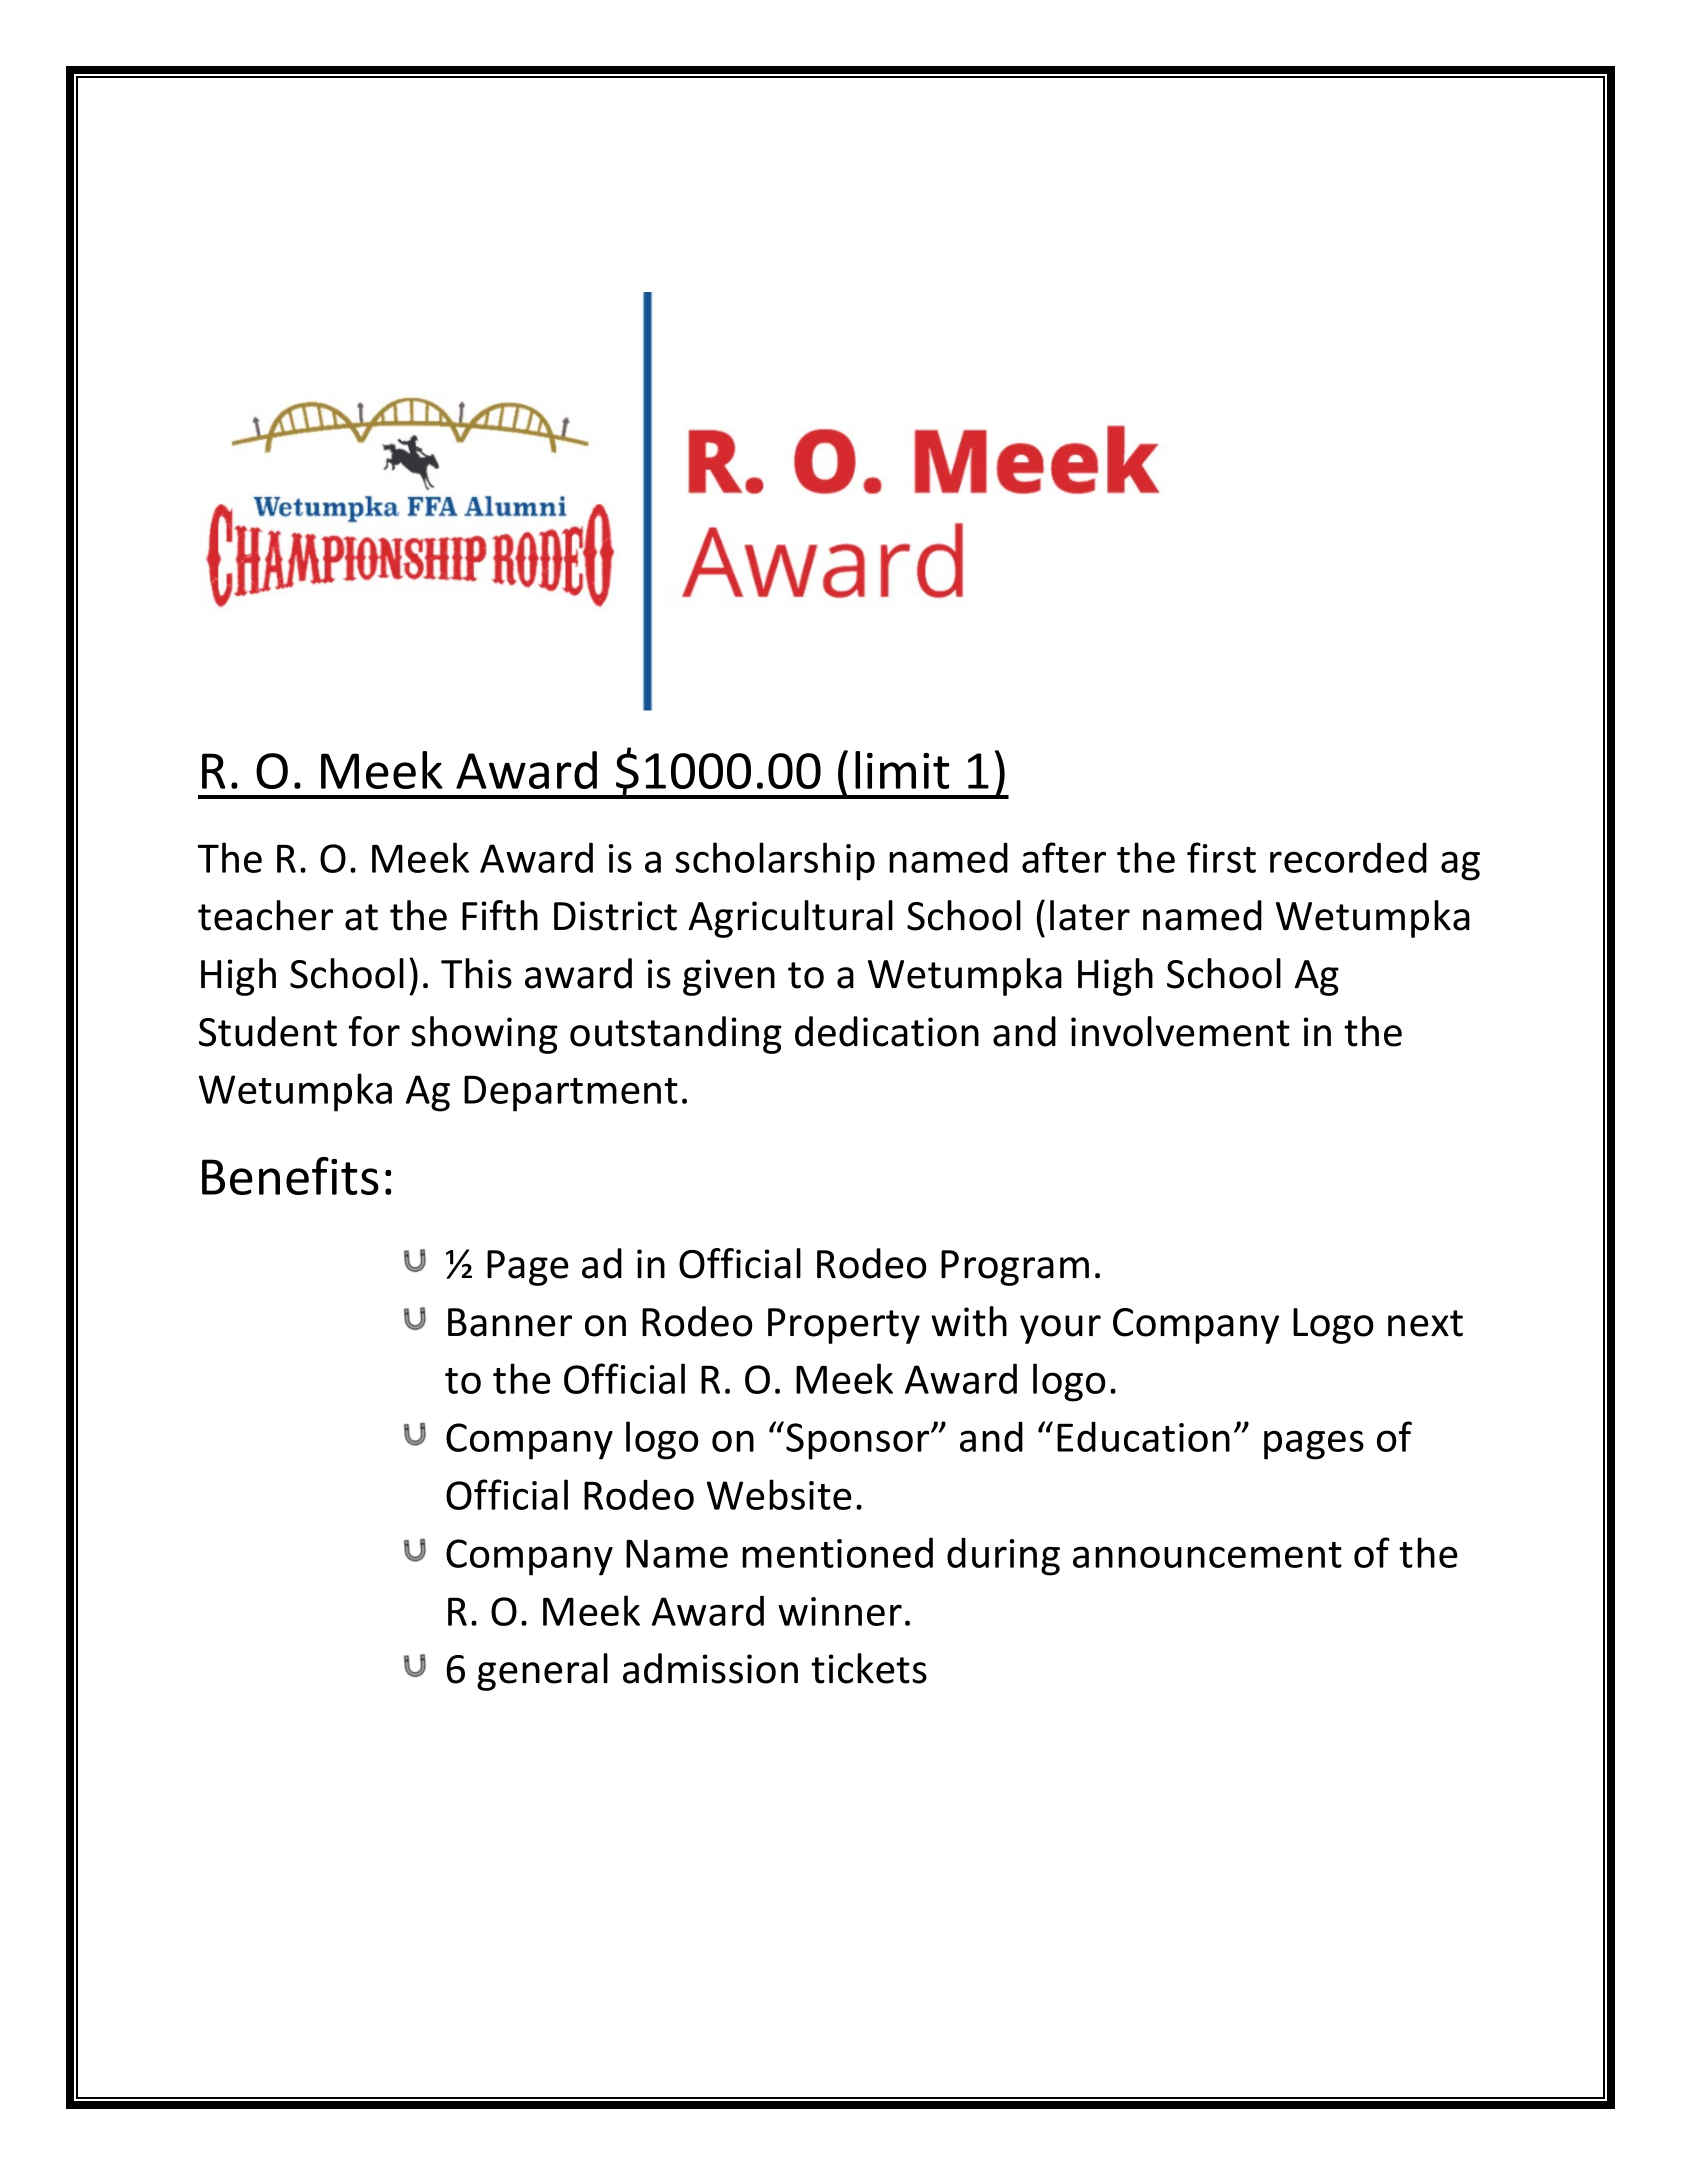 This document has height=2175, width=1681. Describe the element at coordinates (729, 977) in the document. I see `given` at that location.
